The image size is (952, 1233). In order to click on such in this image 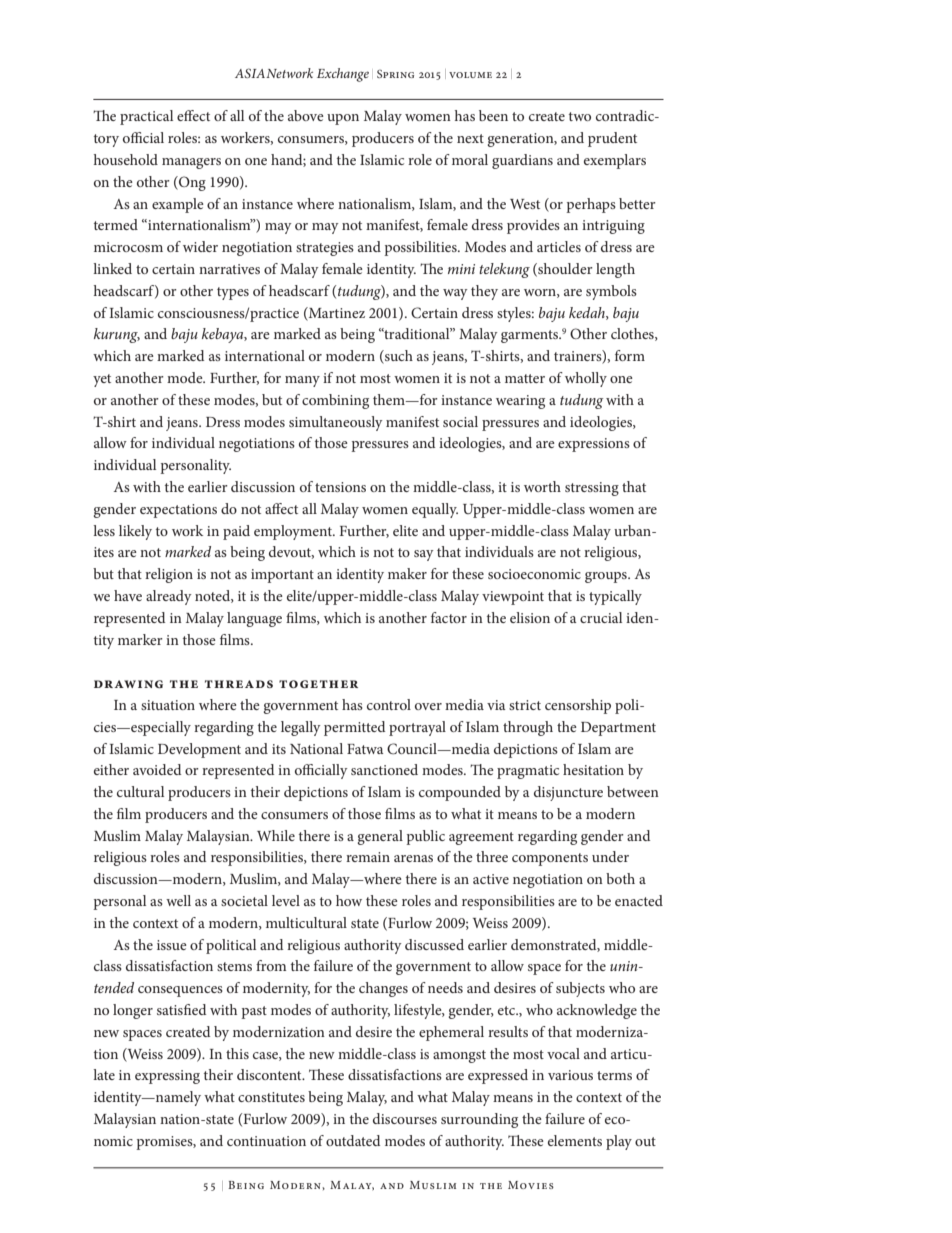, I will do `click(398, 357)`.
